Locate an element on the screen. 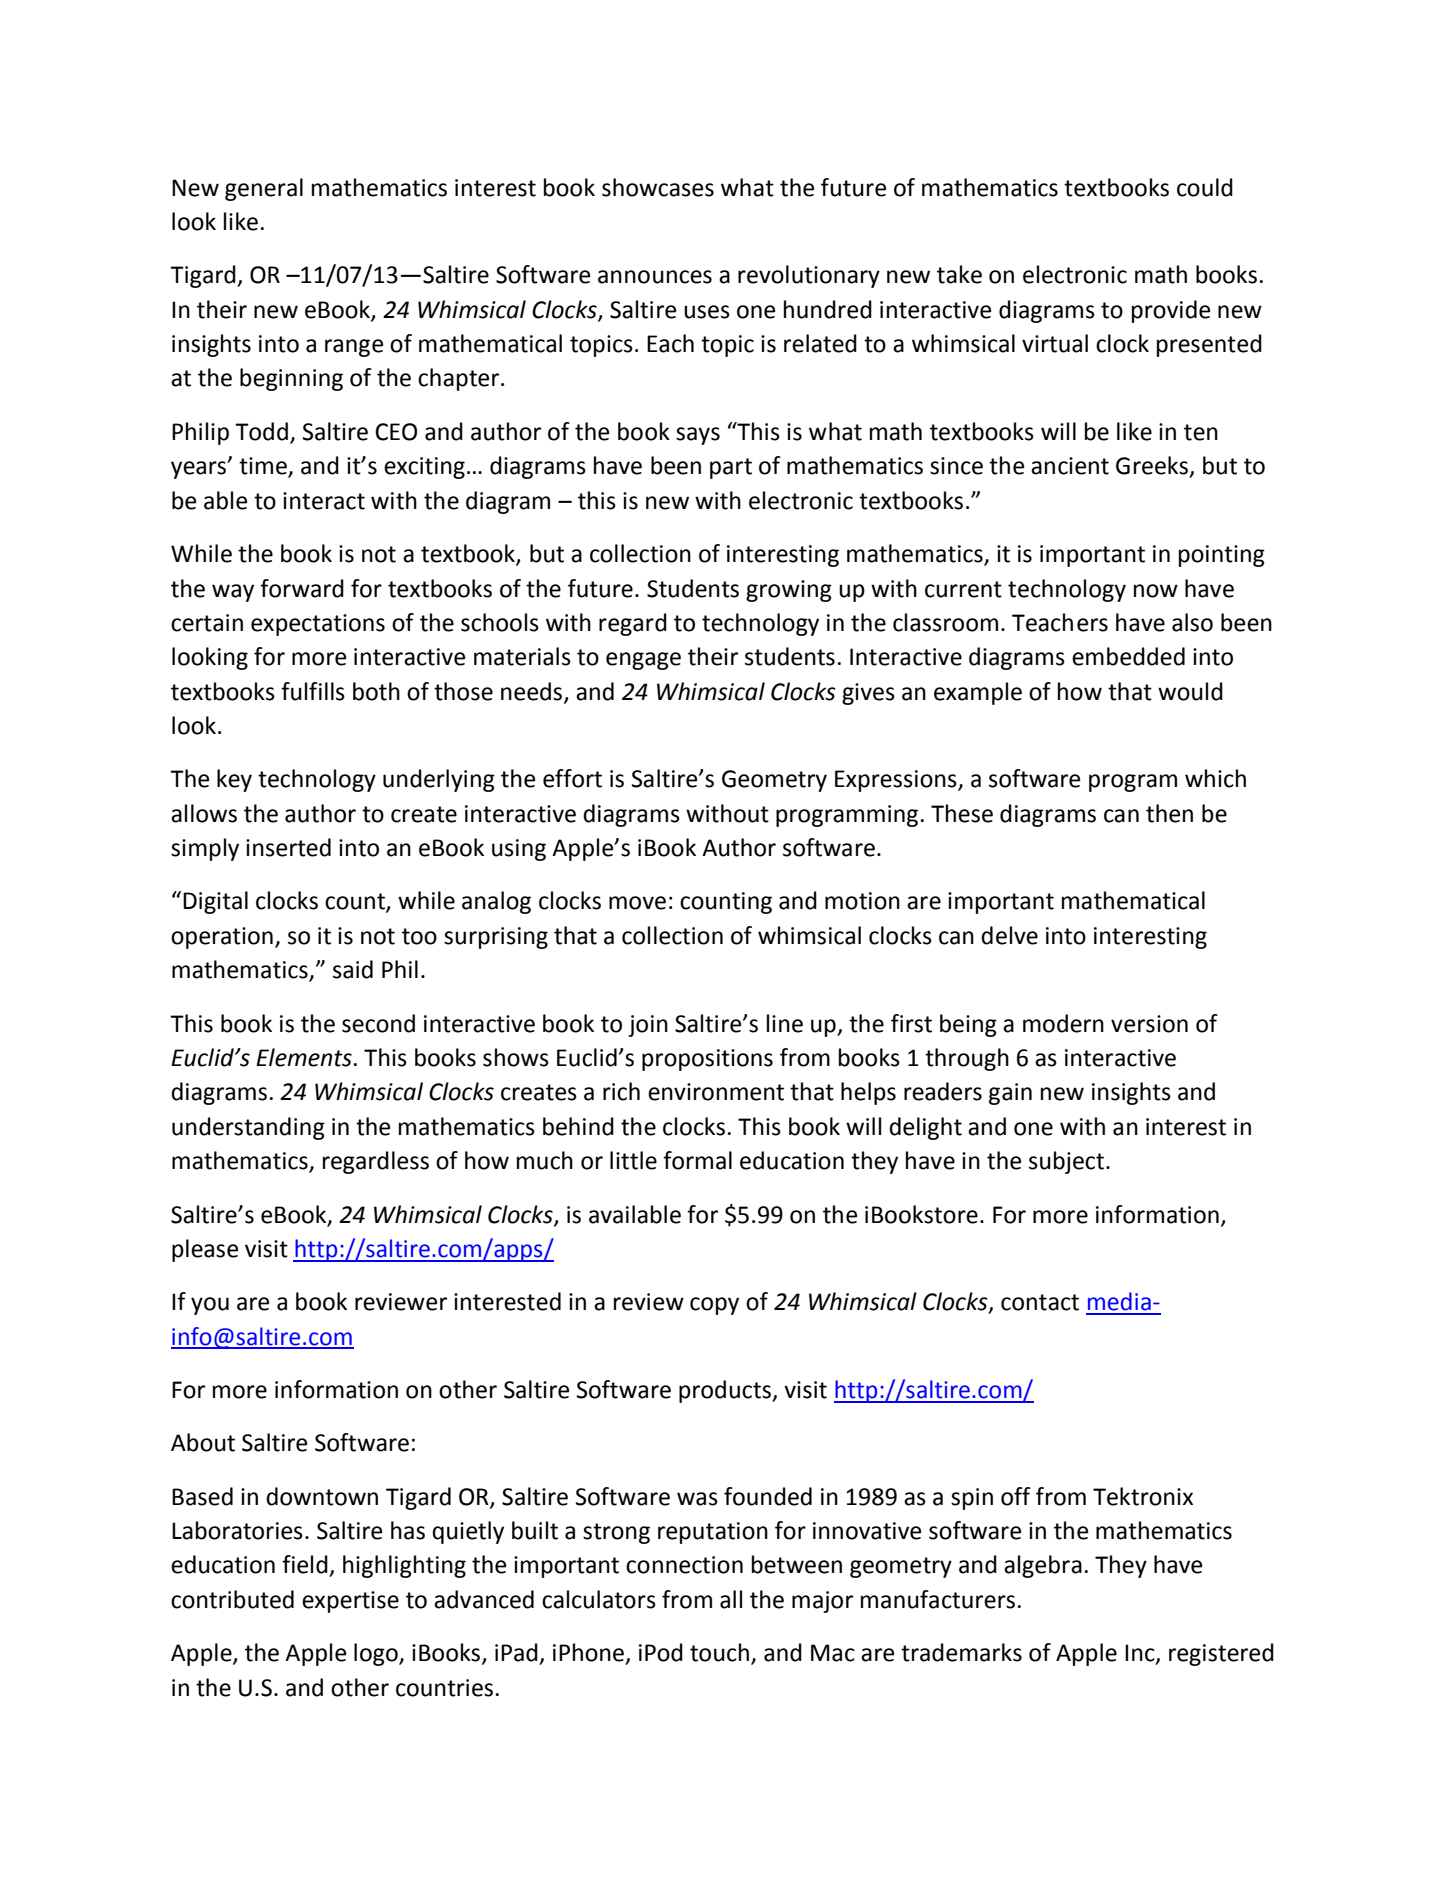  engage is located at coordinates (643, 661).
